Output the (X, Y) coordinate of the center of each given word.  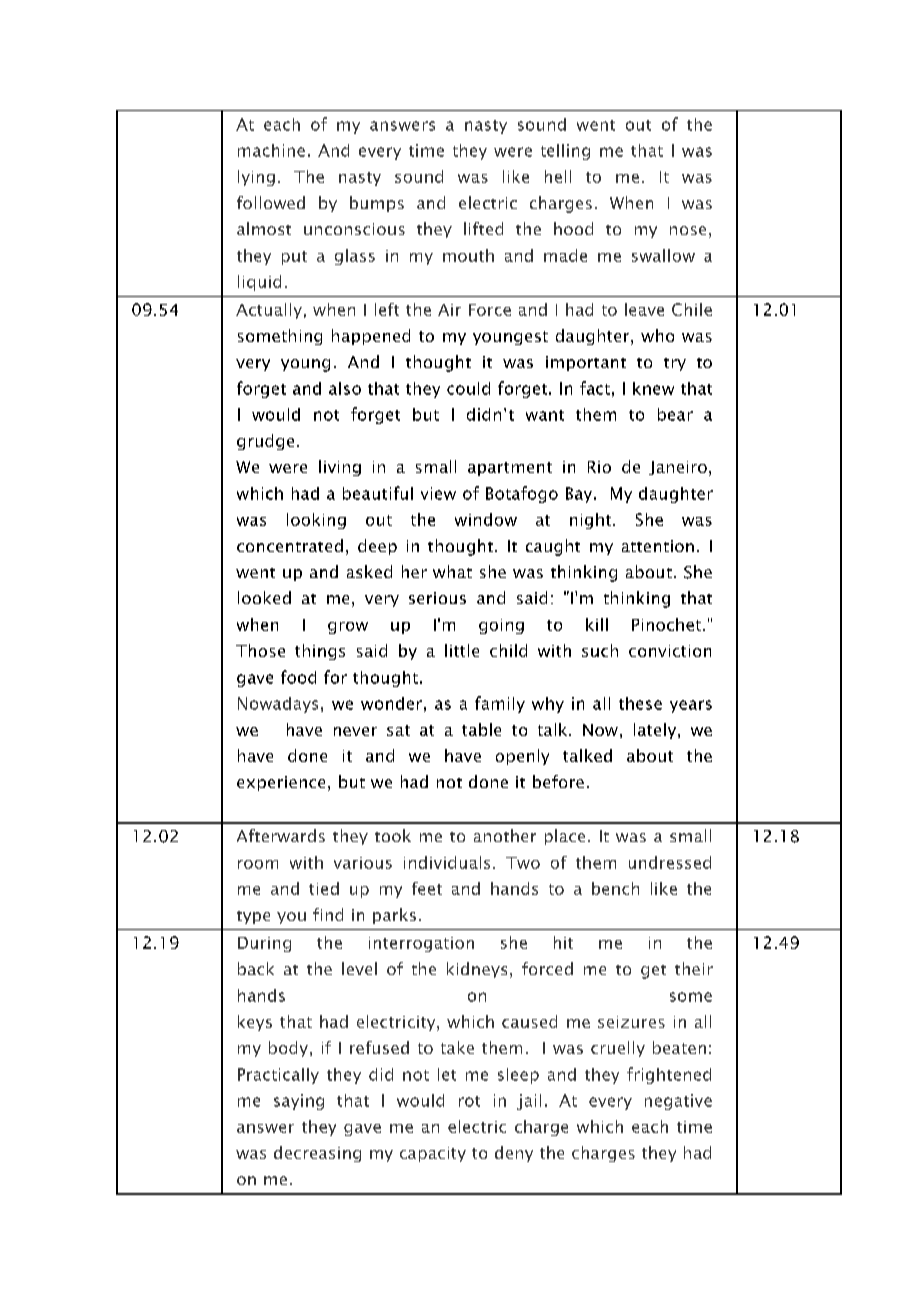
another (505, 835)
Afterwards (281, 835)
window (486, 519)
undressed (670, 862)
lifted (483, 228)
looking (316, 521)
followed (271, 202)
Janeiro (678, 468)
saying (299, 1102)
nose (688, 230)
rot (469, 1101)
